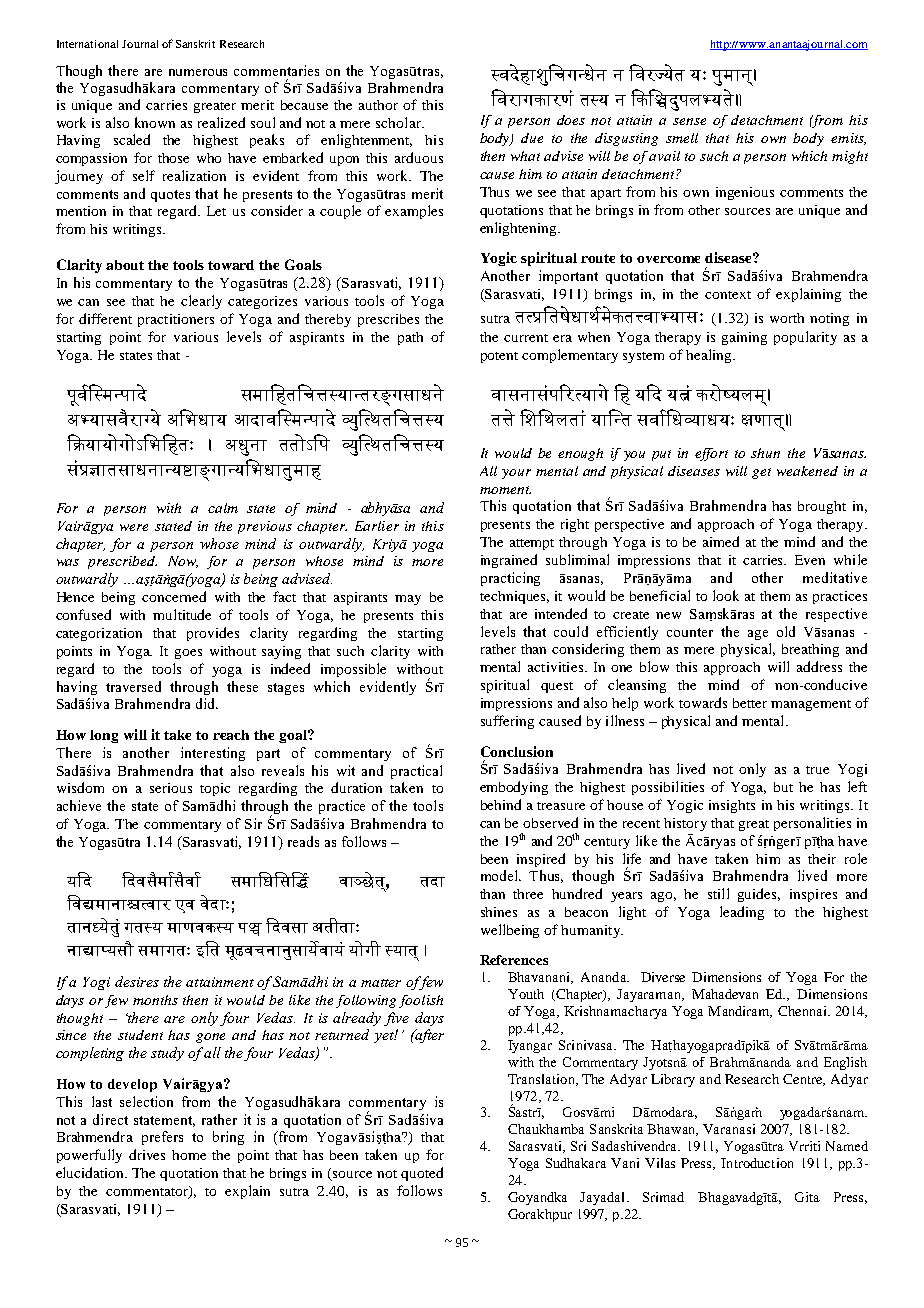 This screenshot has width=924, height=1308. Describe the element at coordinates (408, 600) in the screenshot. I see `may` at that location.
